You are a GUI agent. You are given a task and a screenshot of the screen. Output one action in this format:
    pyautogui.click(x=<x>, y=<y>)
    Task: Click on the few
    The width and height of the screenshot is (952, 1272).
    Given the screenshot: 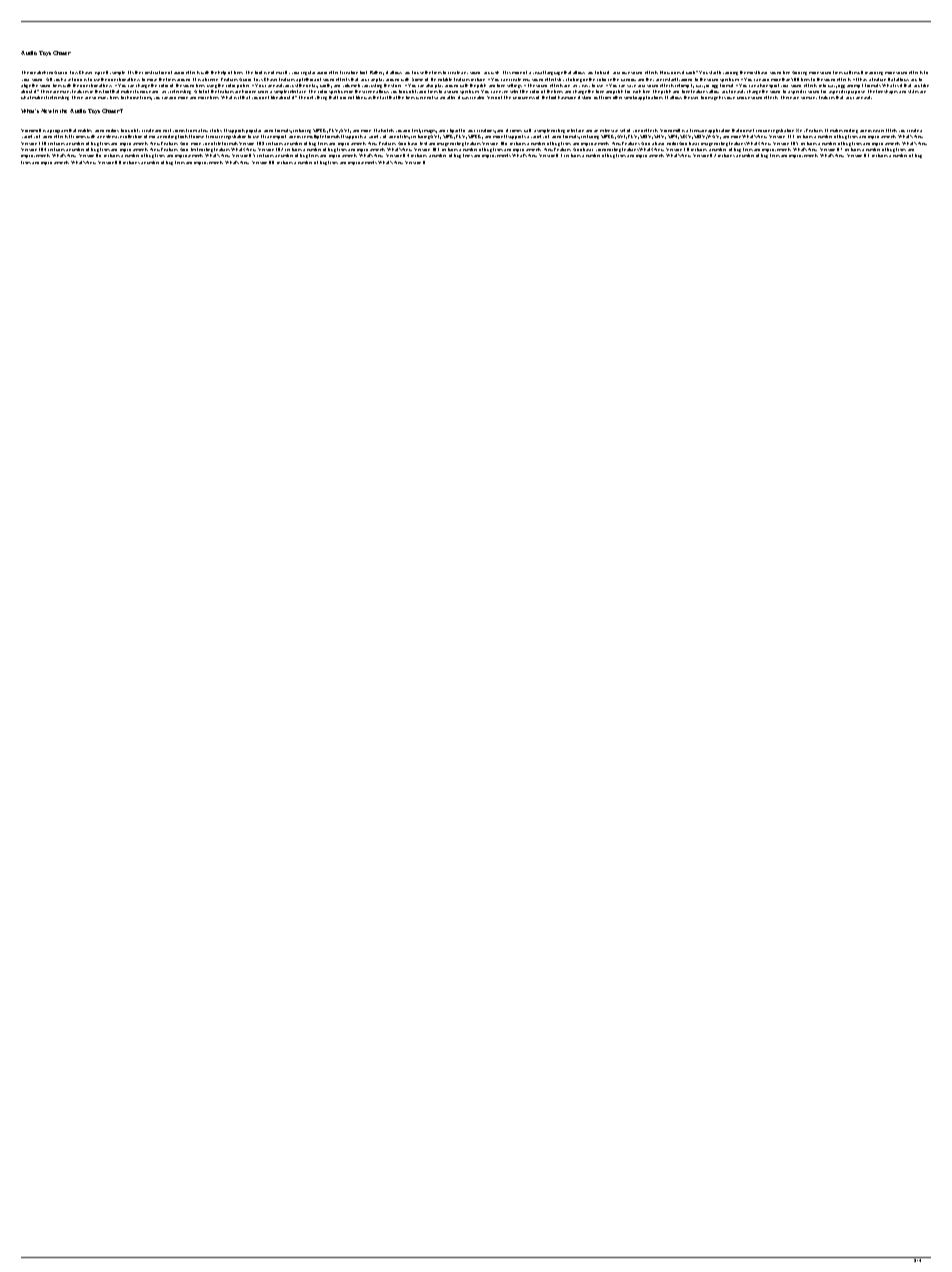 What is the action you would take?
    pyautogui.click(x=204, y=130)
